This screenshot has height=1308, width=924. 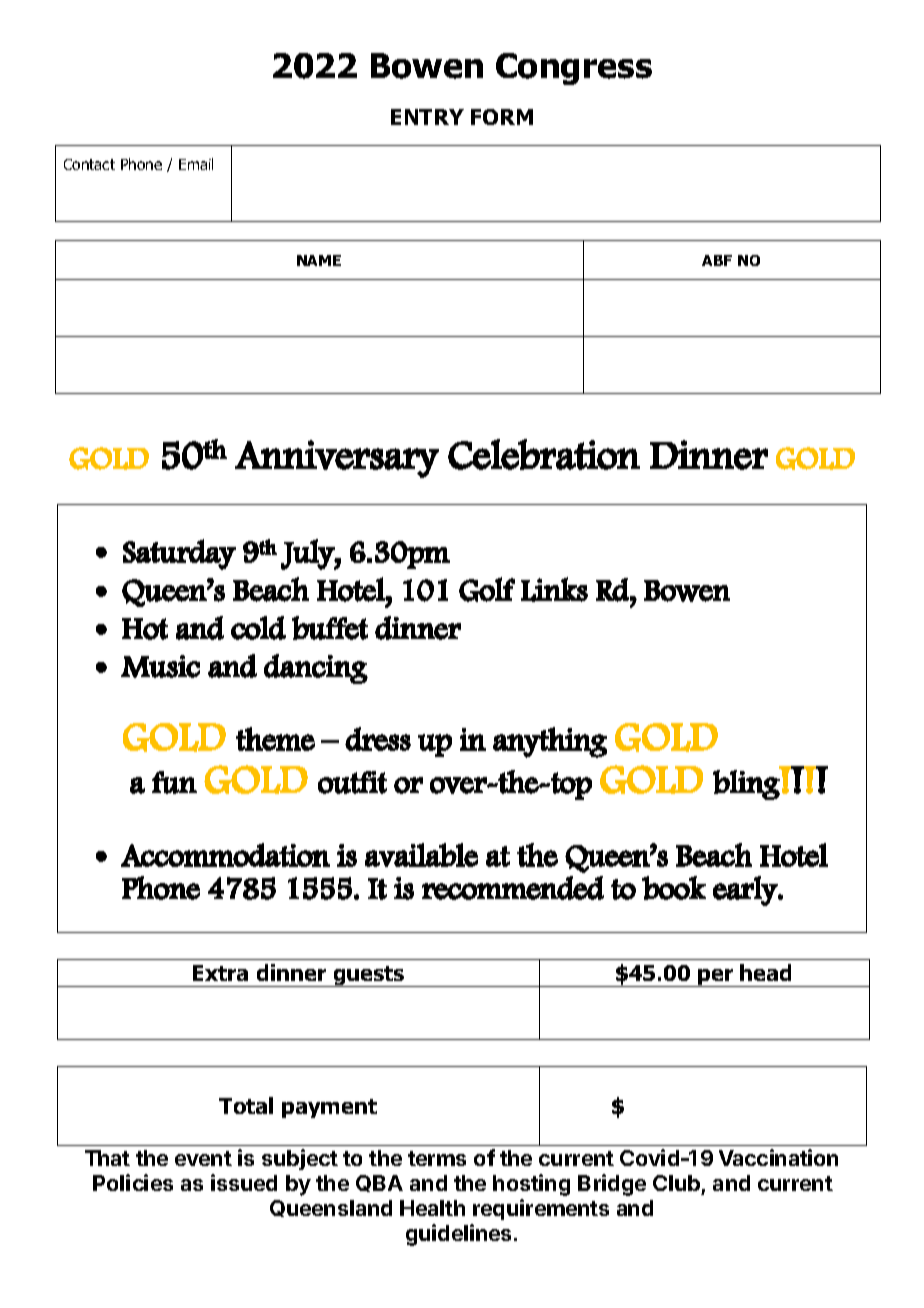 I want to click on Bridge, so click(x=612, y=1185).
